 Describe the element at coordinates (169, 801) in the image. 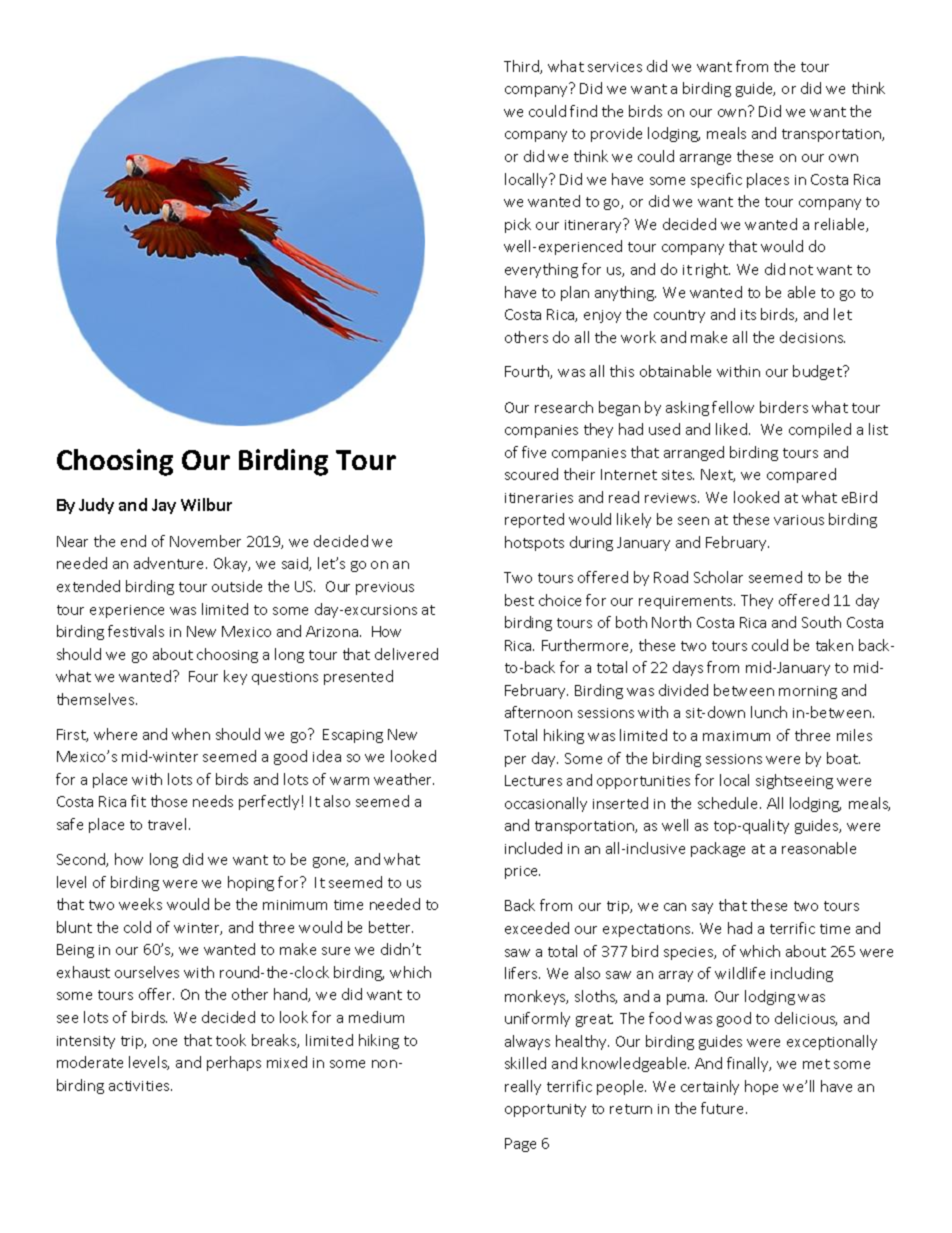

I see `those` at that location.
